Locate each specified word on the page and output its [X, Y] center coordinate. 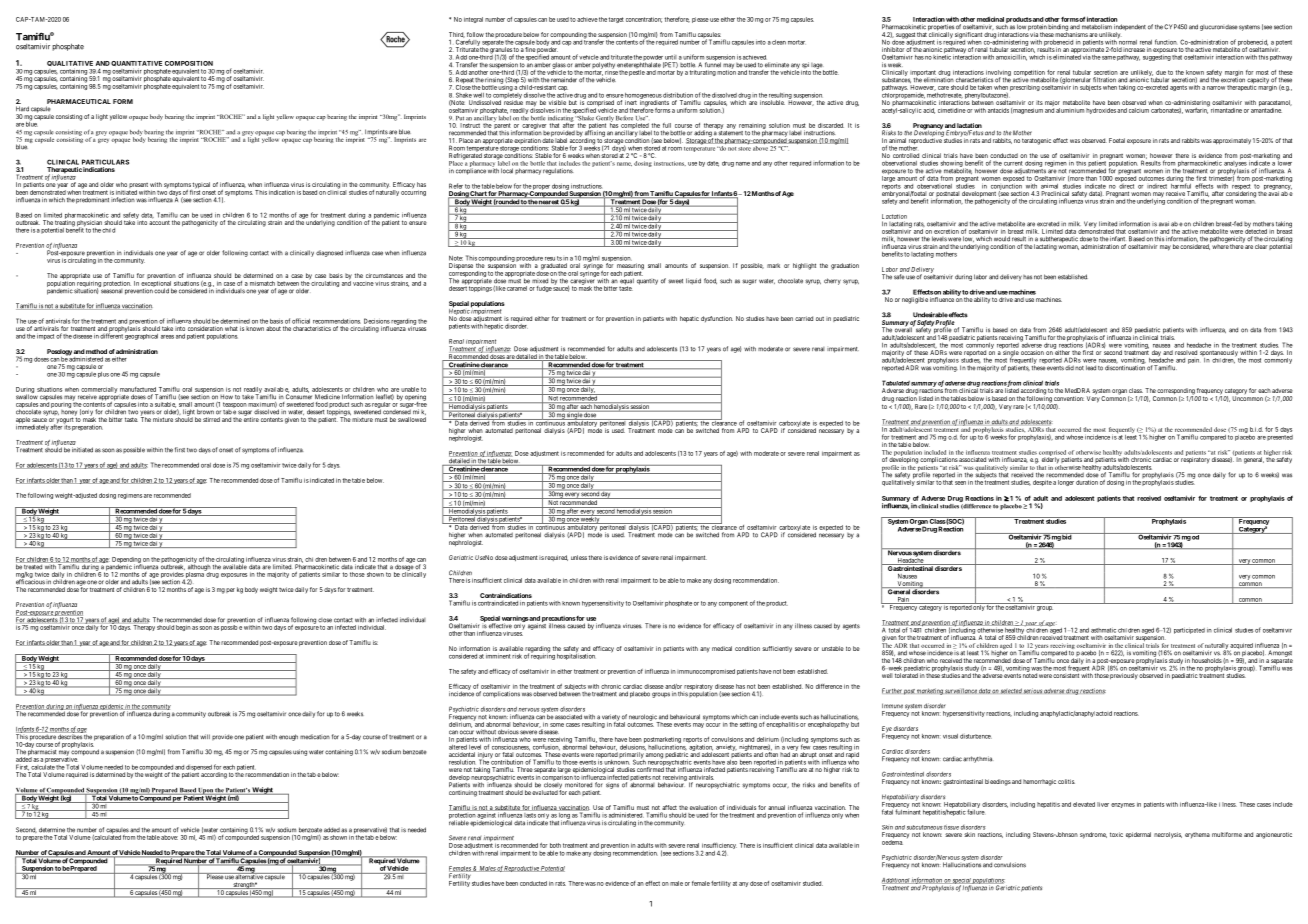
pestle [637, 73]
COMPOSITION [189, 63]
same [1109, 58]
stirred [211, 419]
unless [579, 557]
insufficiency [719, 847]
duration [1087, 482]
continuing [463, 793]
